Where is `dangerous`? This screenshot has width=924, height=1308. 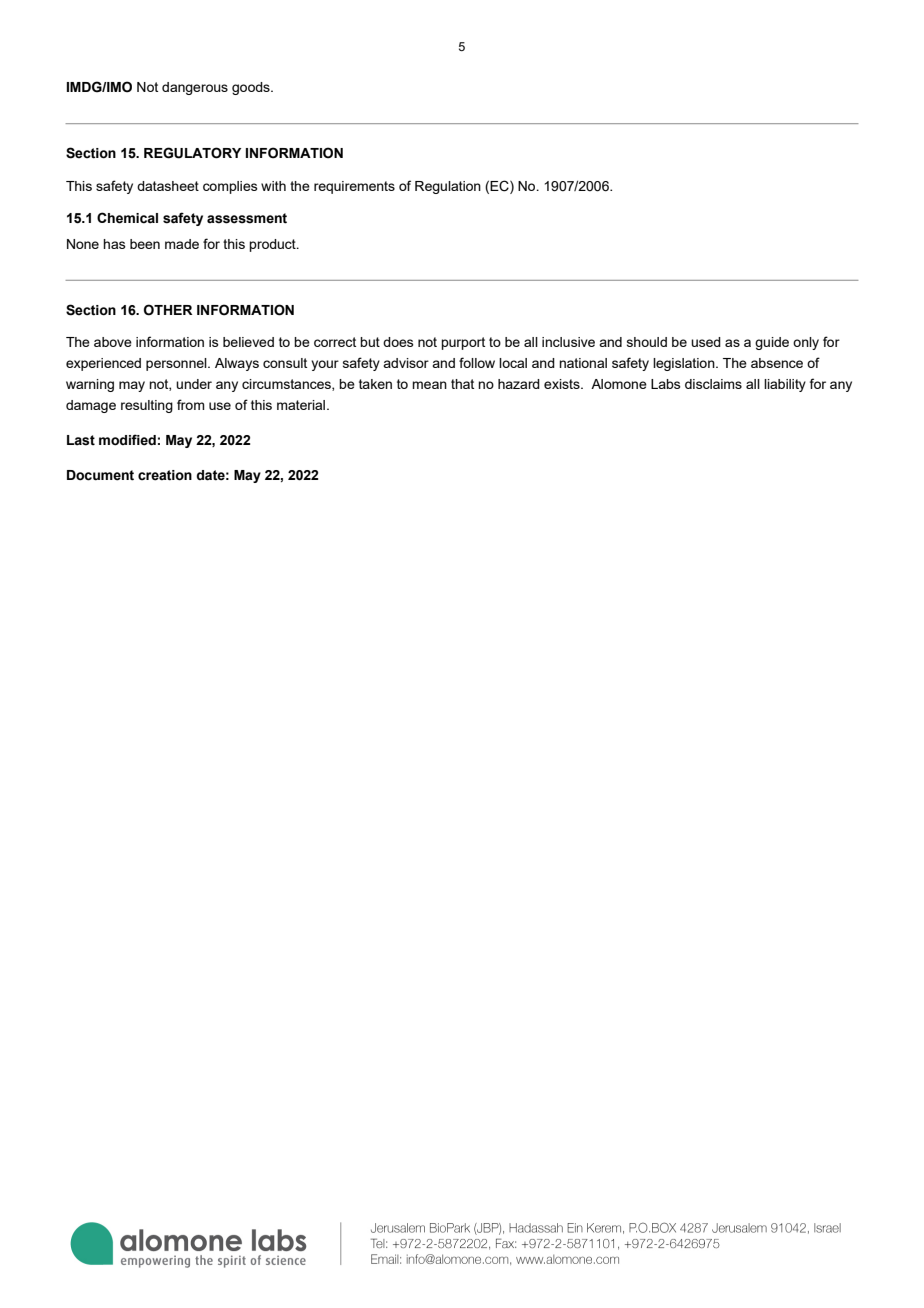 dangerous is located at coordinates (195, 88).
